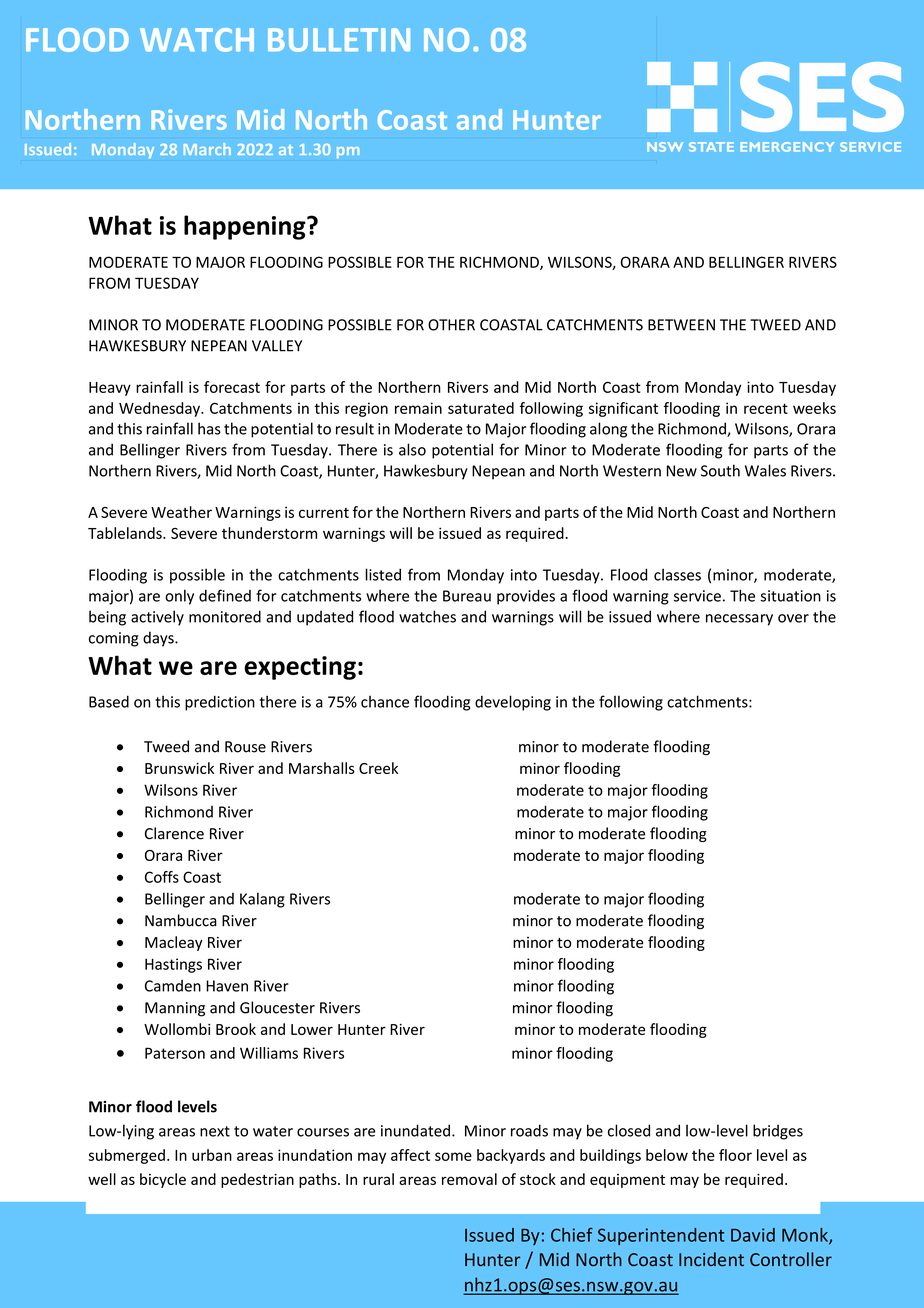 The width and height of the screenshot is (924, 1308). What do you see at coordinates (207, 149) in the screenshot?
I see `March` at bounding box center [207, 149].
